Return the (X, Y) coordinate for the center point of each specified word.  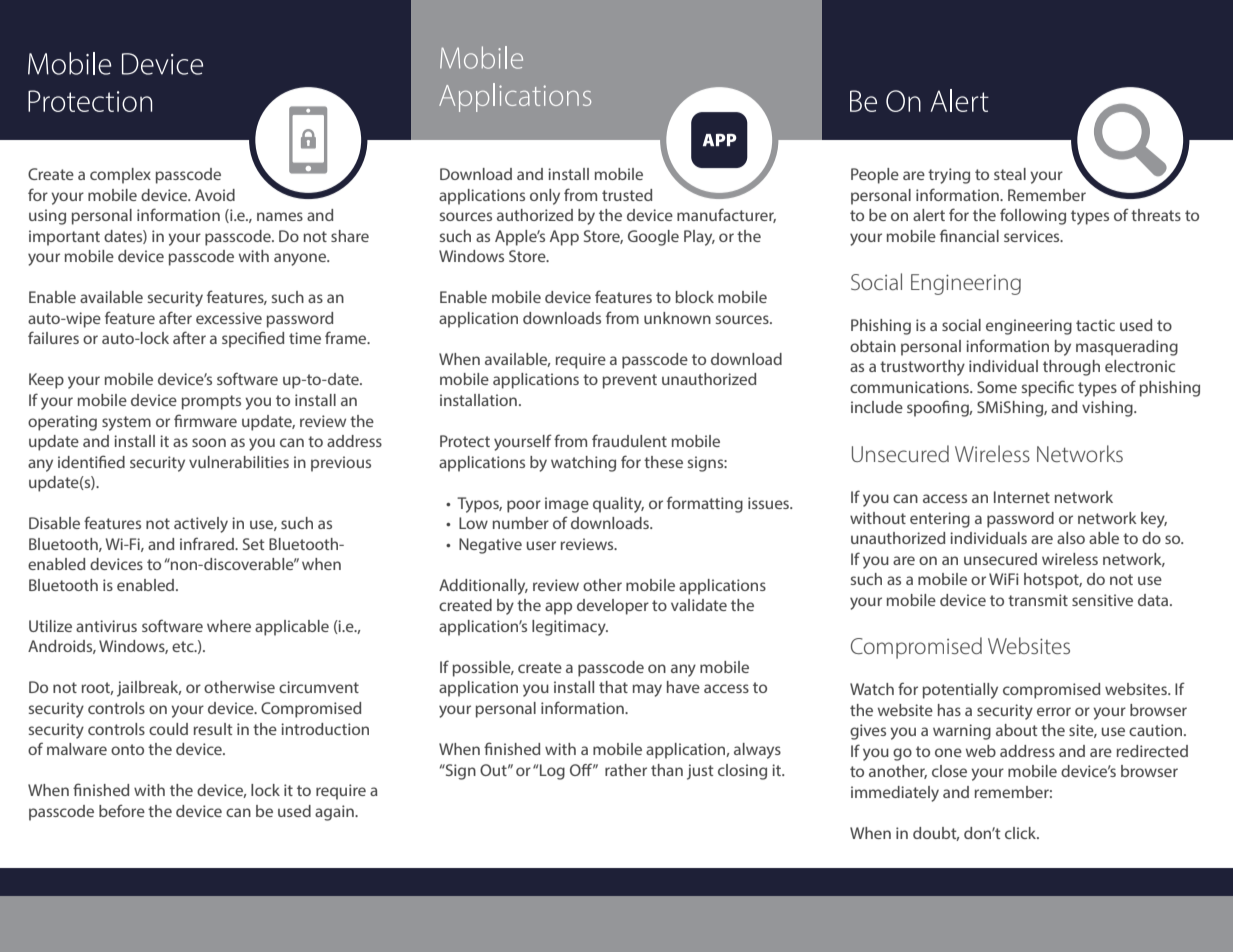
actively (201, 525)
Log (552, 772)
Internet (1022, 497)
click (1022, 833)
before (122, 810)
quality (618, 505)
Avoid (215, 195)
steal (1010, 174)
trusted (627, 195)
